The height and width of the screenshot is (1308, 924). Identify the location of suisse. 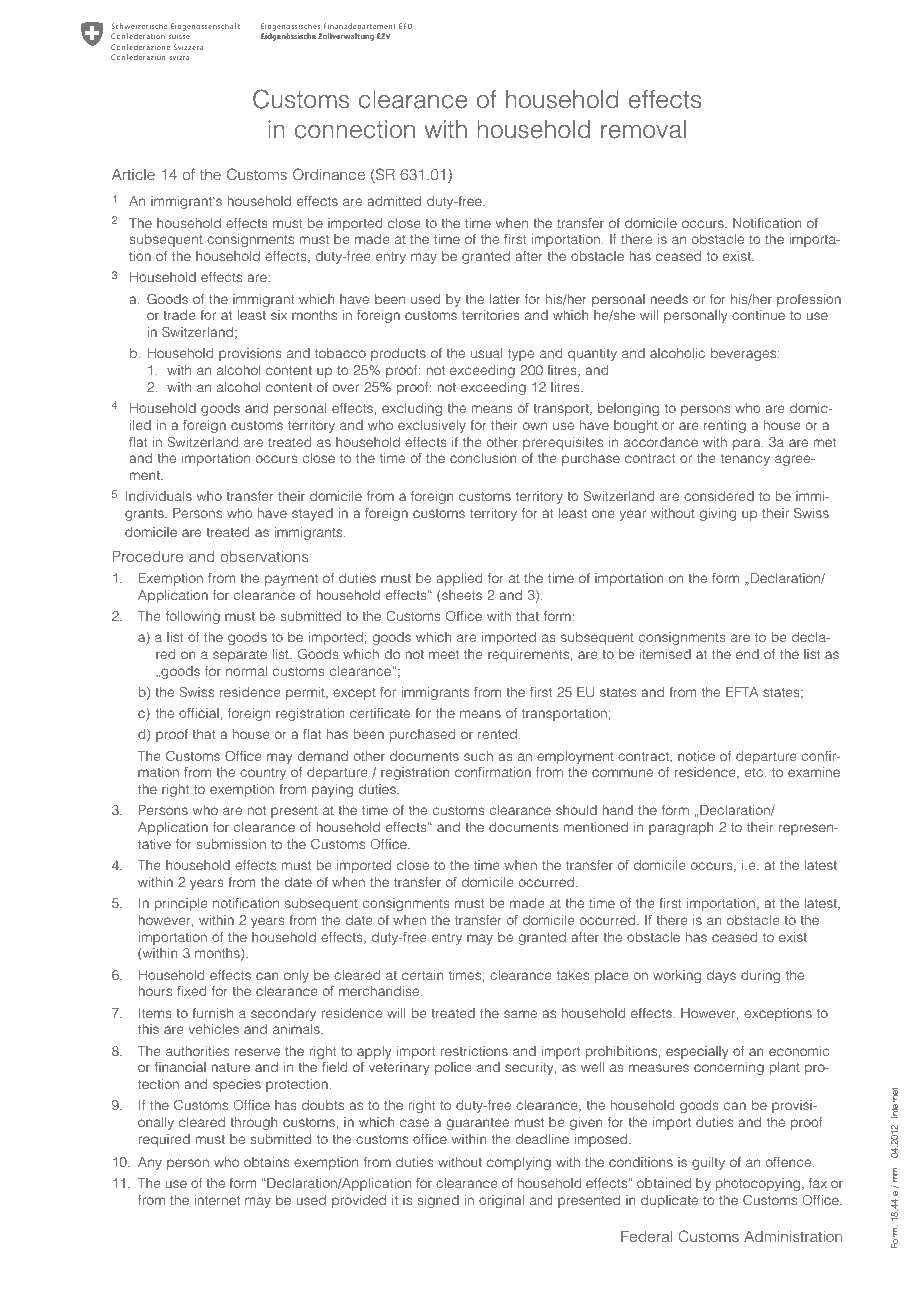
(179, 36).
